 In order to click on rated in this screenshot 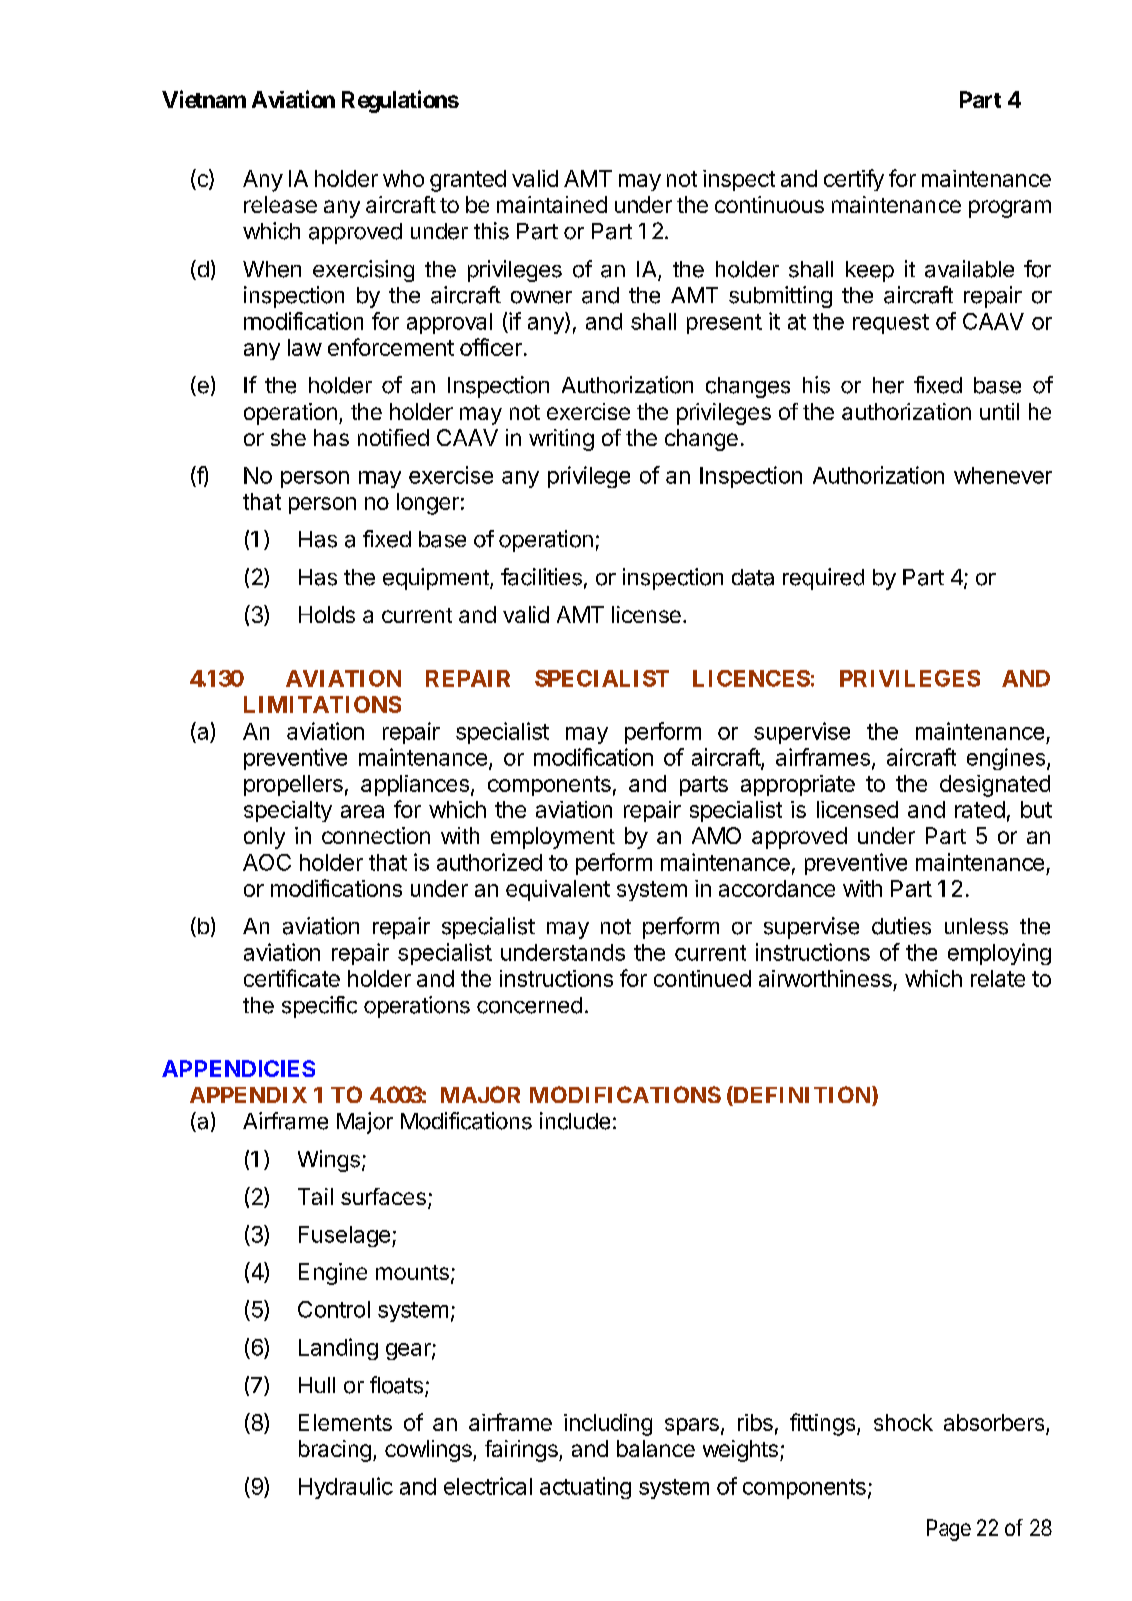, I will do `click(980, 809)`.
